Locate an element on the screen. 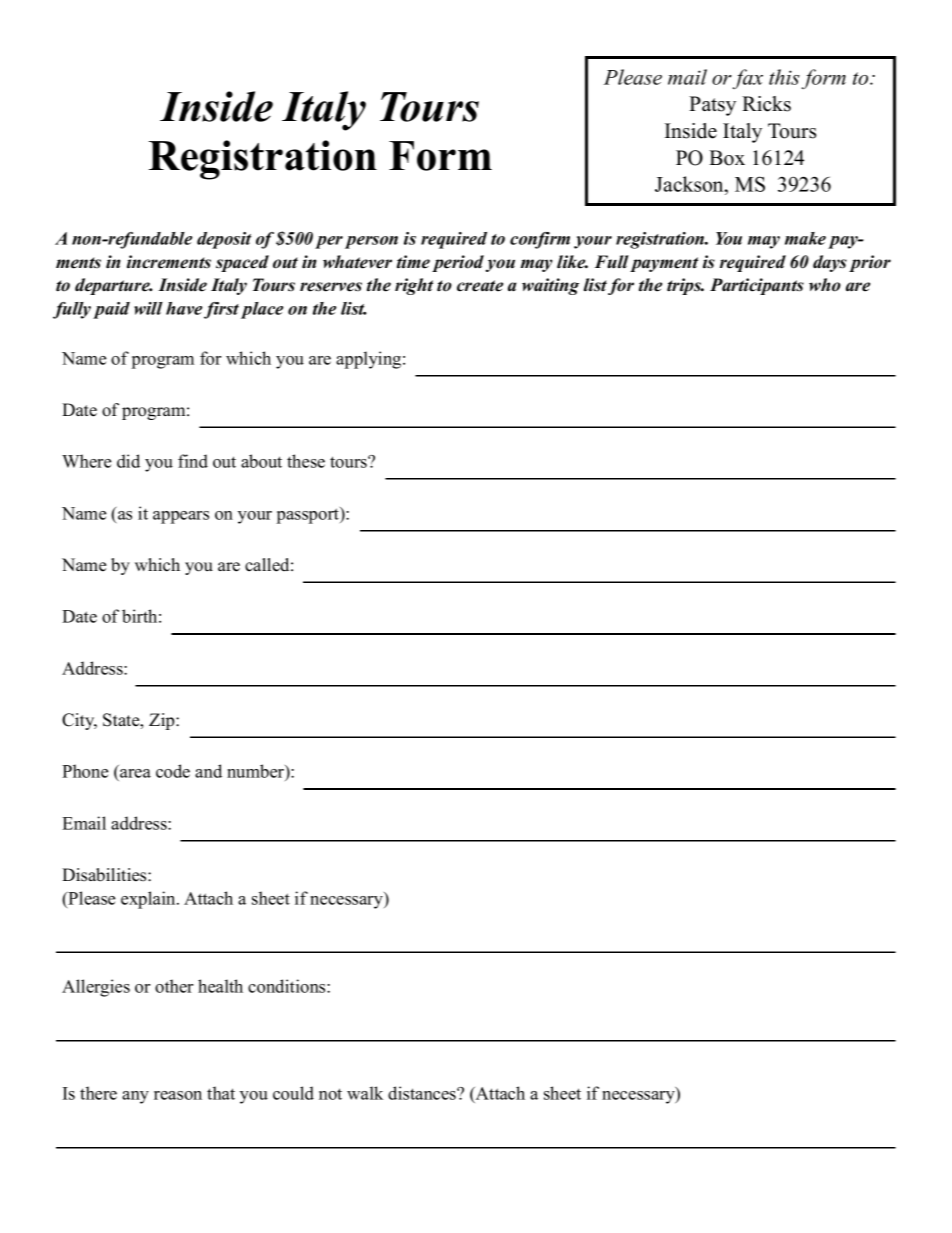 The width and height of the screenshot is (952, 1233). deposit is located at coordinates (224, 240).
